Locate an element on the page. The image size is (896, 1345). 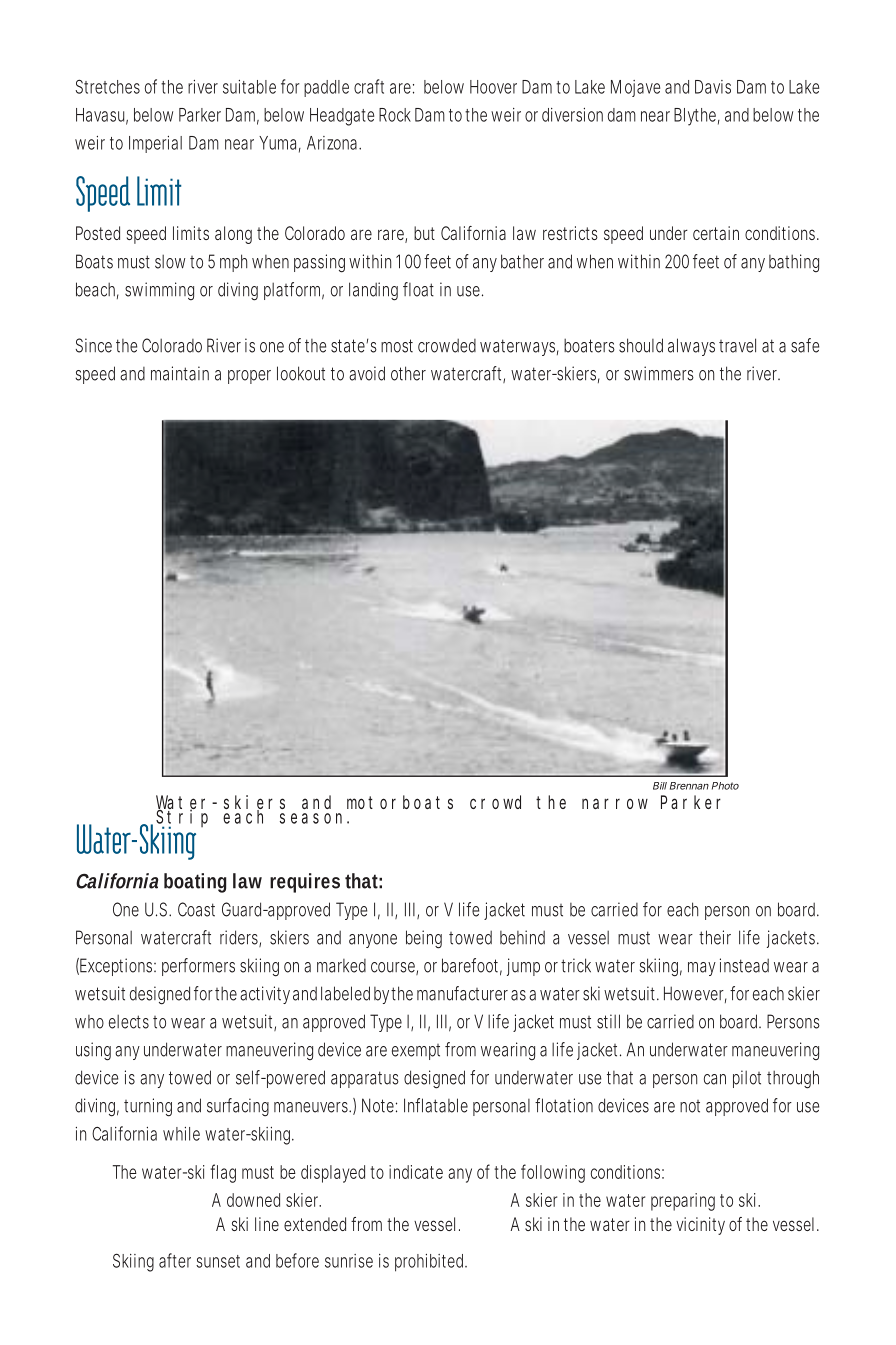
Imperial is located at coordinates (155, 144).
